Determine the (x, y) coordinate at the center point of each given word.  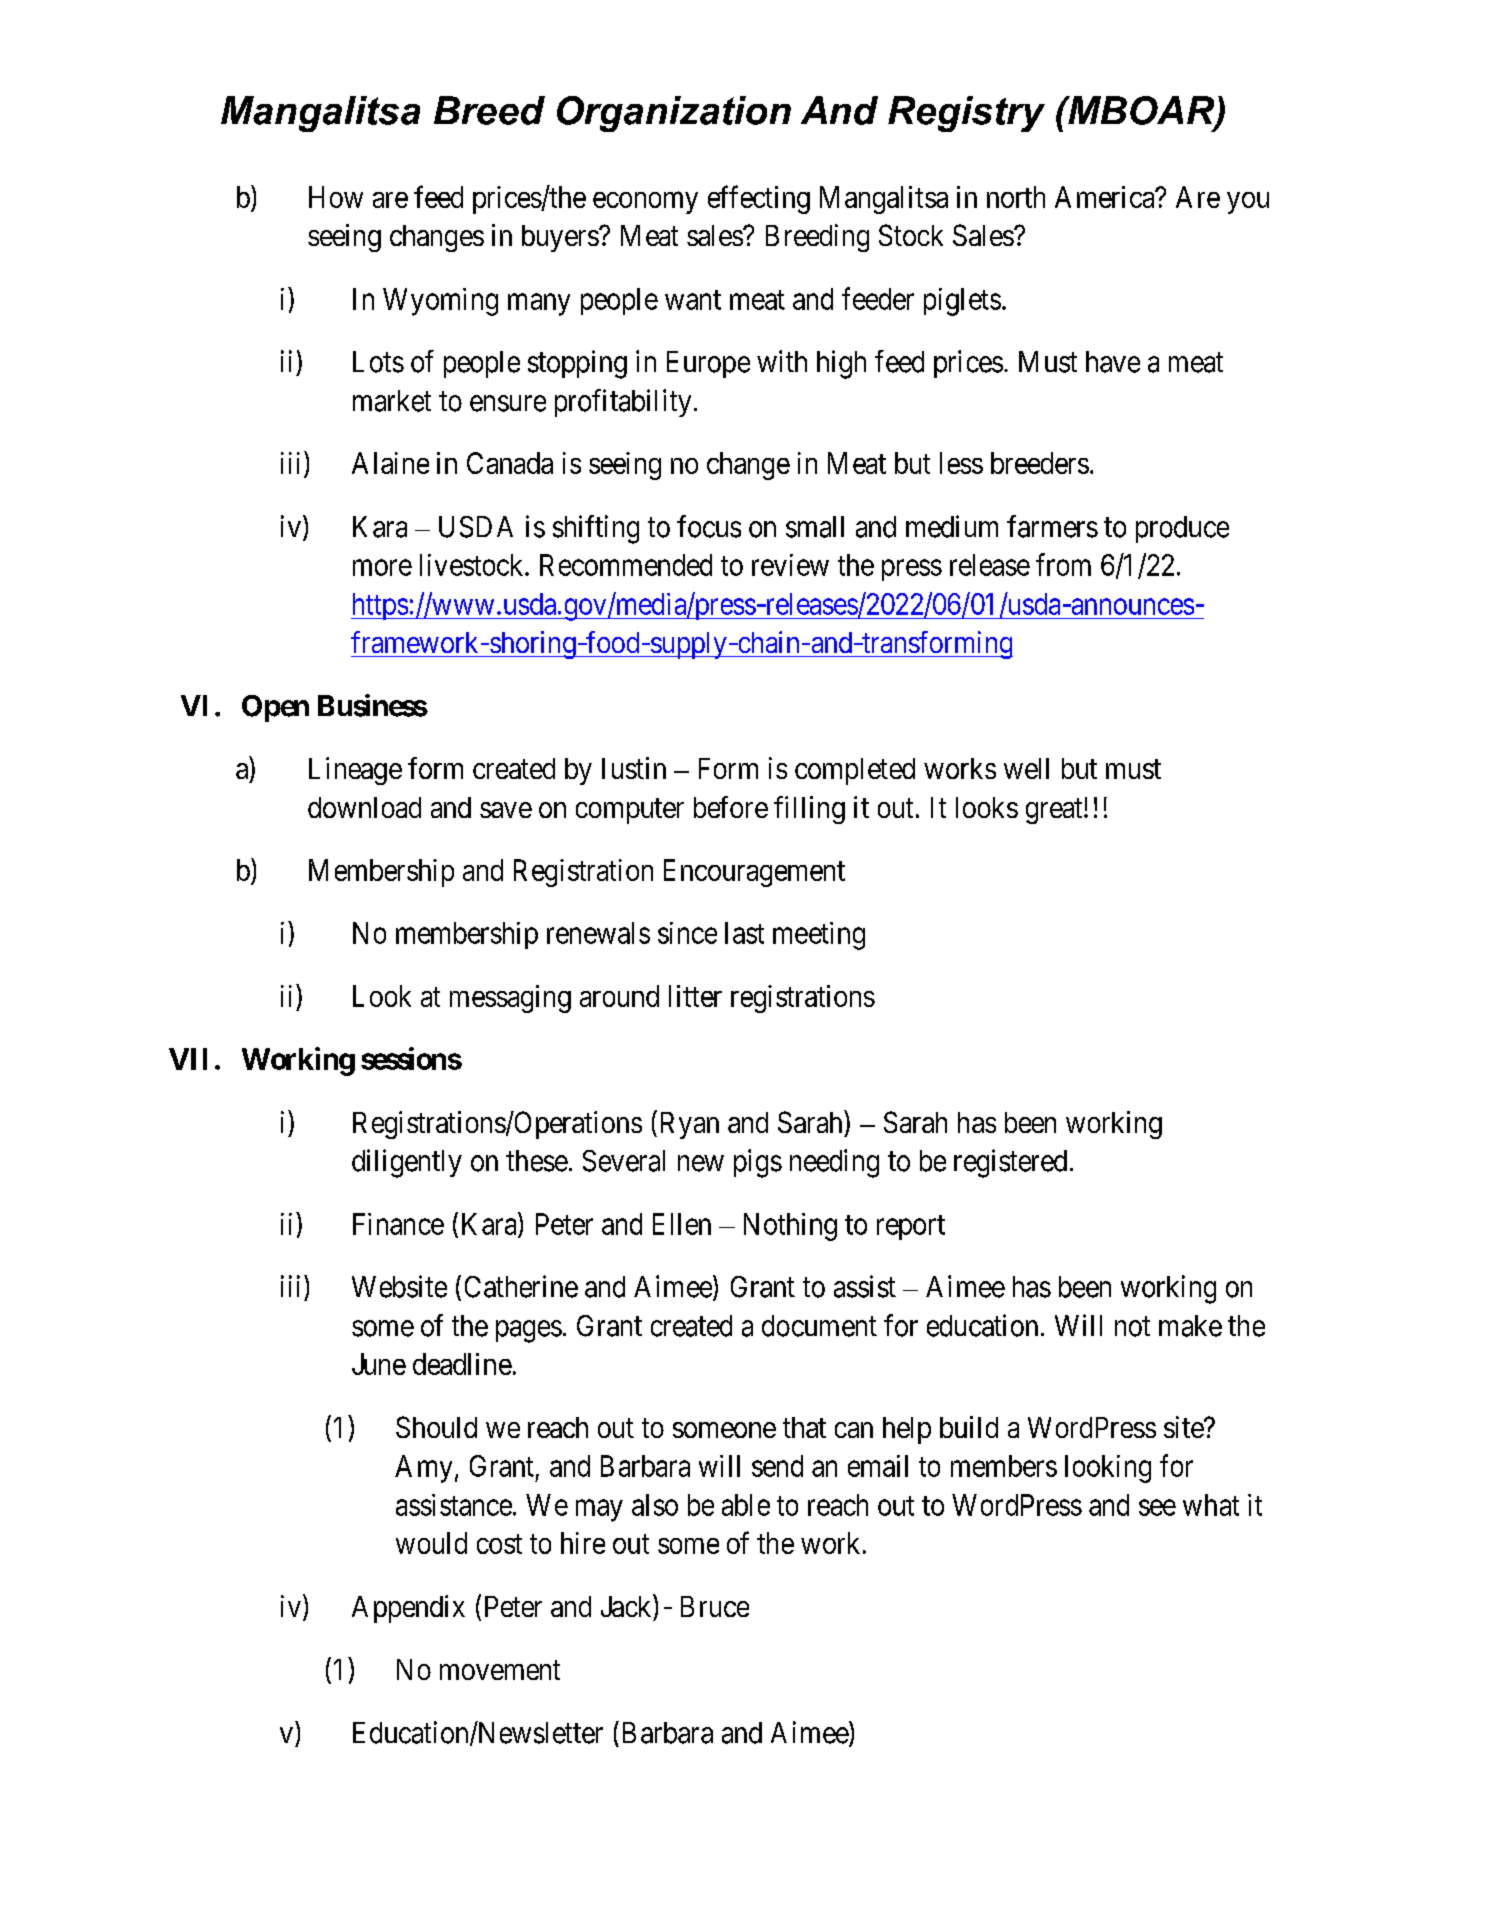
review (790, 565)
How (336, 197)
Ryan (687, 1125)
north (1016, 197)
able (746, 1505)
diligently (407, 1163)
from (1063, 564)
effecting (759, 199)
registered (1010, 1163)
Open (275, 708)
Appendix (408, 1609)
